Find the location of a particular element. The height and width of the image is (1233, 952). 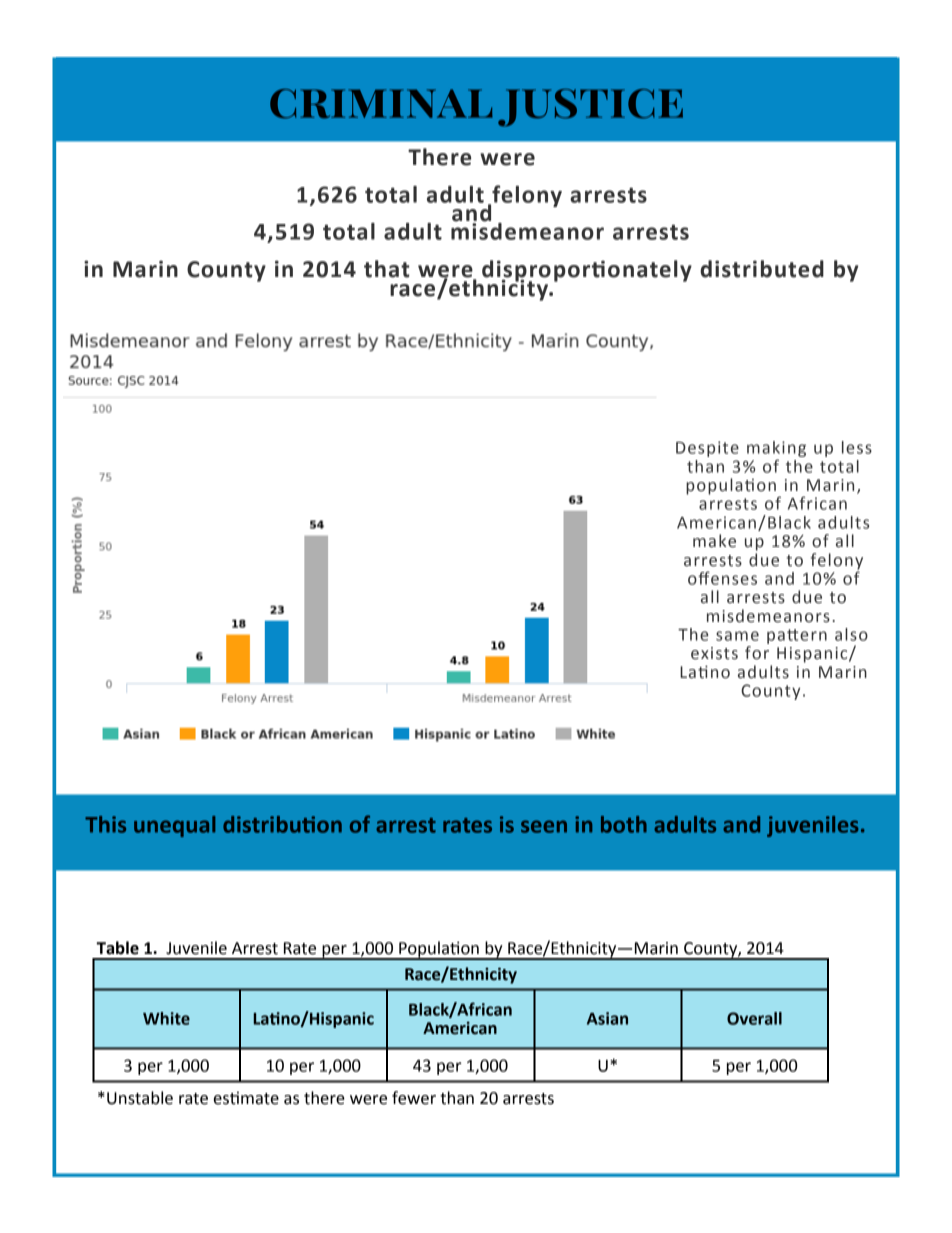

offenses is located at coordinates (722, 578).
